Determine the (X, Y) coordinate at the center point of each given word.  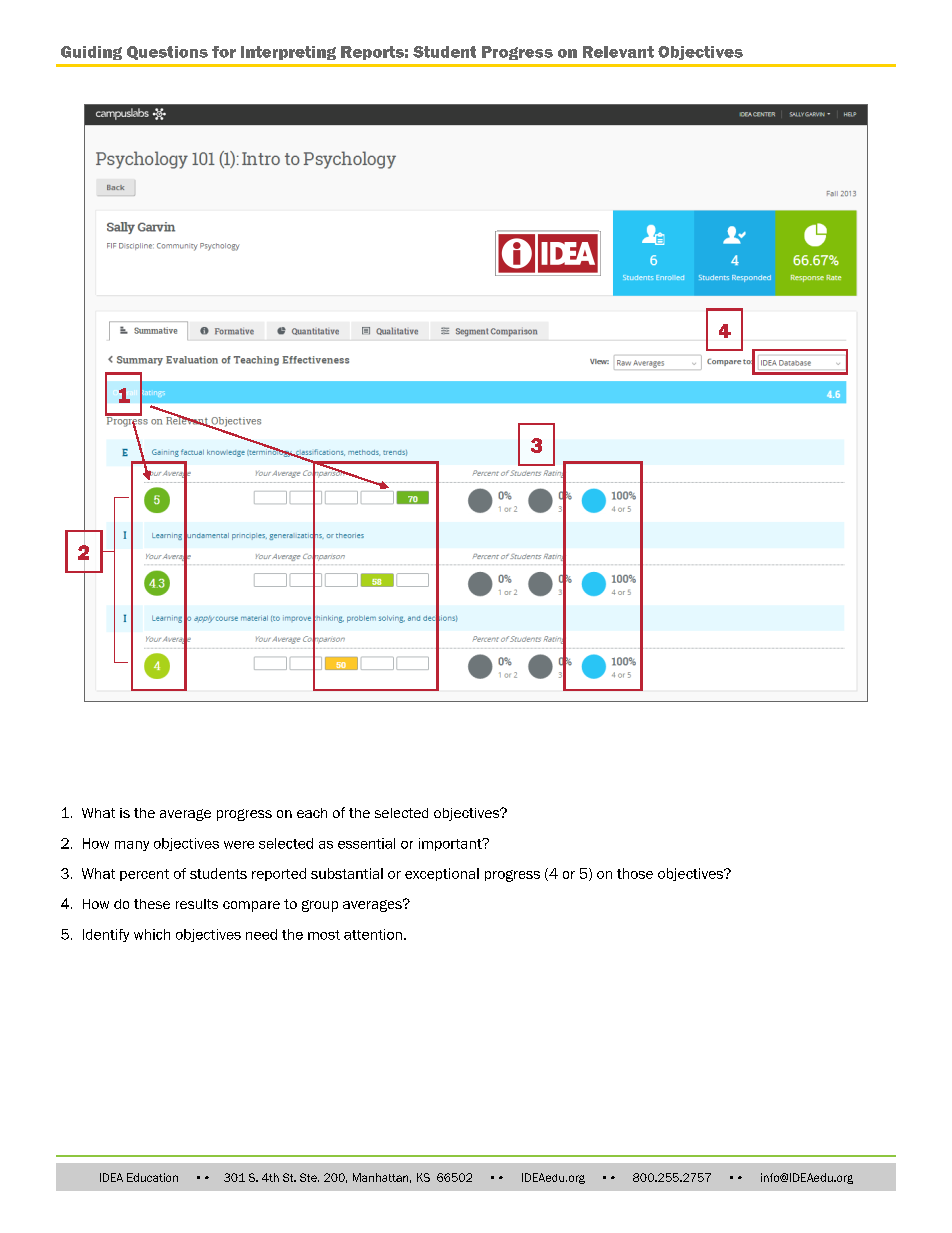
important (451, 844)
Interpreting (288, 53)
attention (373, 934)
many (132, 846)
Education (152, 1177)
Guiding (91, 53)
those (635, 873)
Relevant (618, 52)
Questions (167, 53)
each (312, 813)
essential (366, 843)
